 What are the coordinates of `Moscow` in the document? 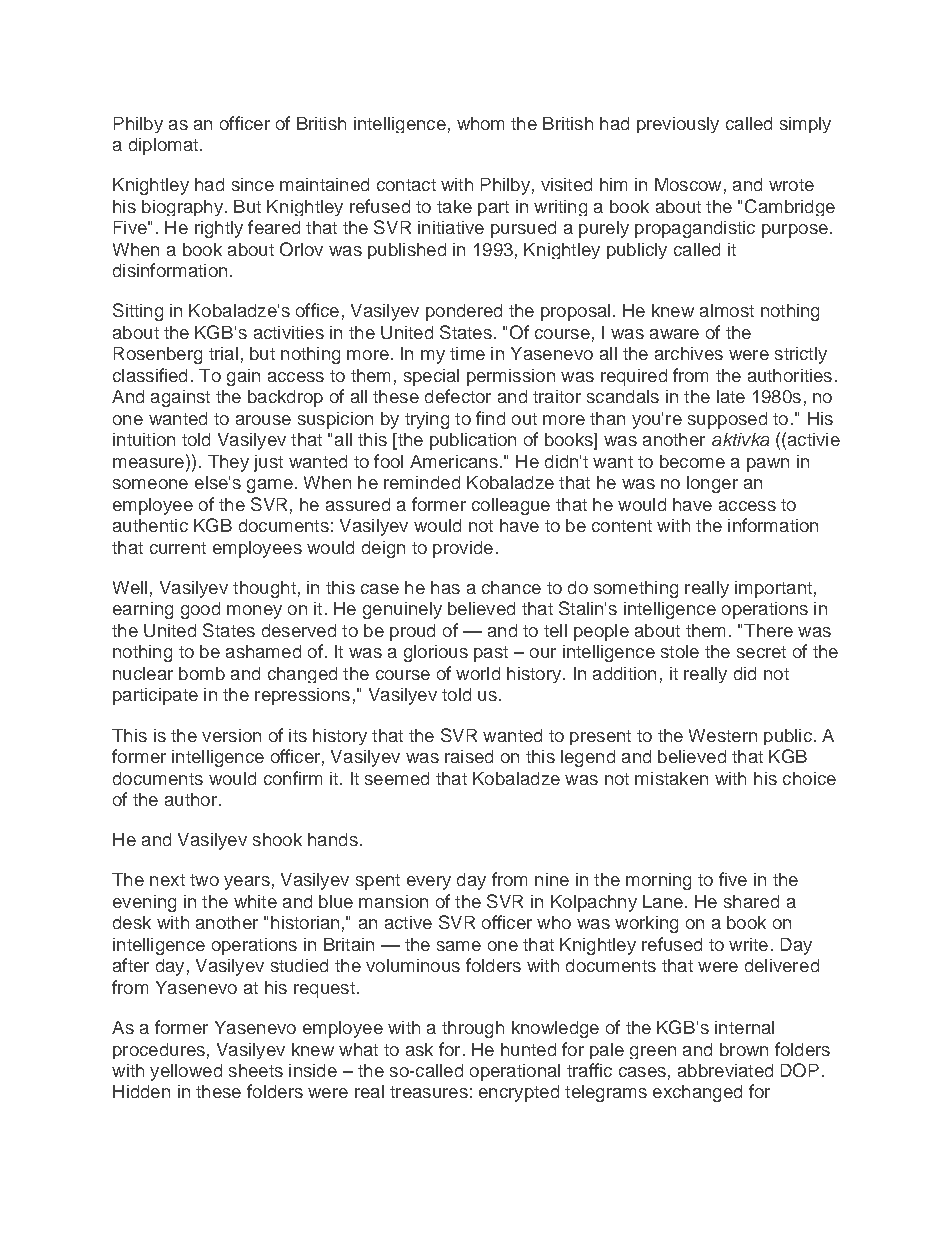 It's located at (688, 184).
